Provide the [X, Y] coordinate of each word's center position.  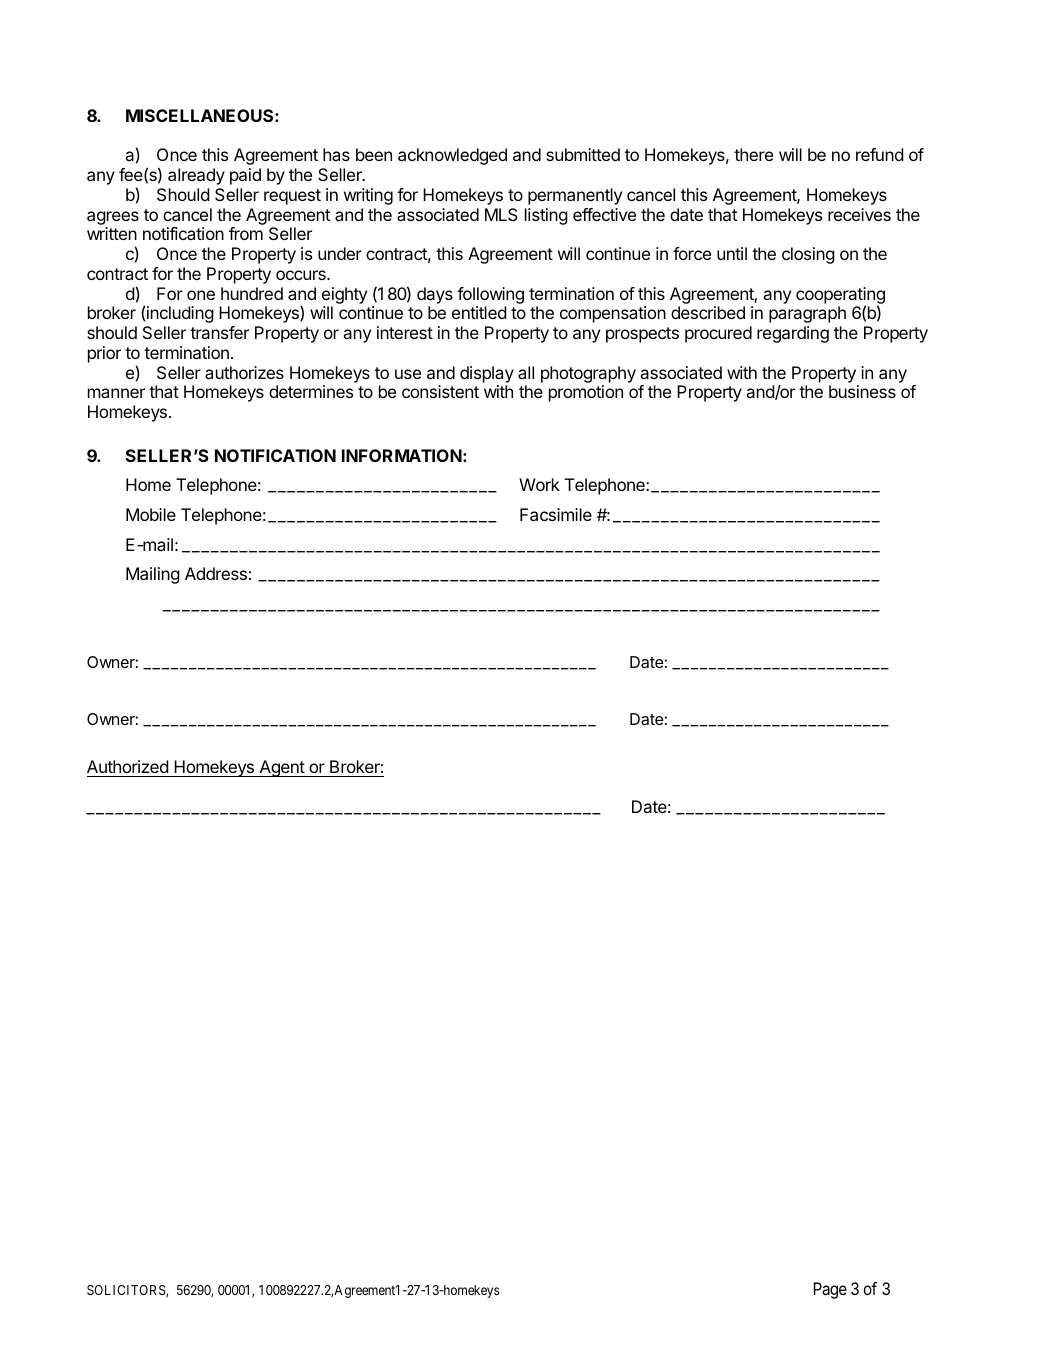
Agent [281, 768]
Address [216, 573]
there [753, 154]
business [862, 391]
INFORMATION [402, 455]
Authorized [128, 768]
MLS [501, 214]
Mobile [151, 514]
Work [539, 484]
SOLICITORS [127, 1291]
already [196, 176]
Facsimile [556, 514]
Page [830, 1290]
